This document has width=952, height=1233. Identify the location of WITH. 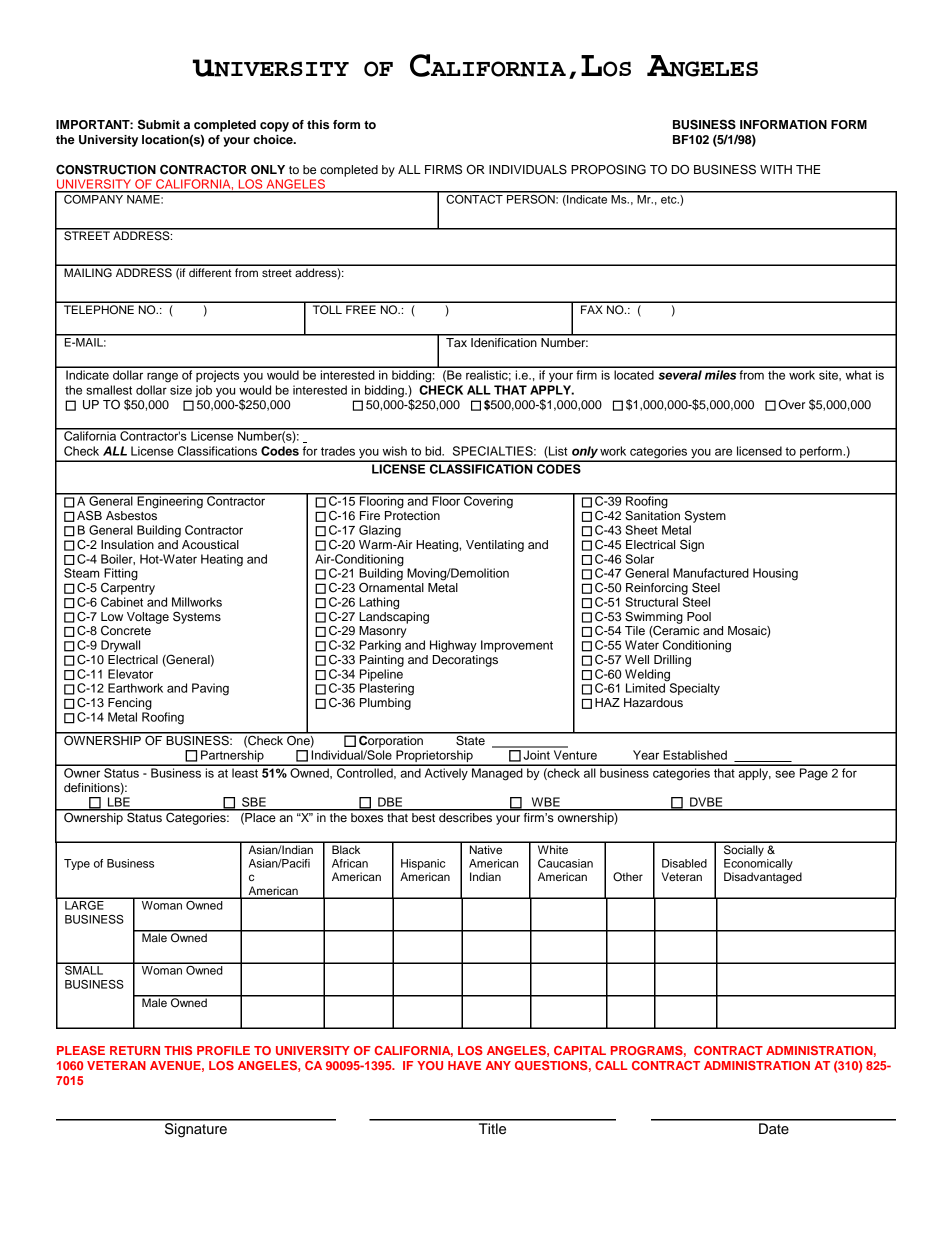
(776, 169).
